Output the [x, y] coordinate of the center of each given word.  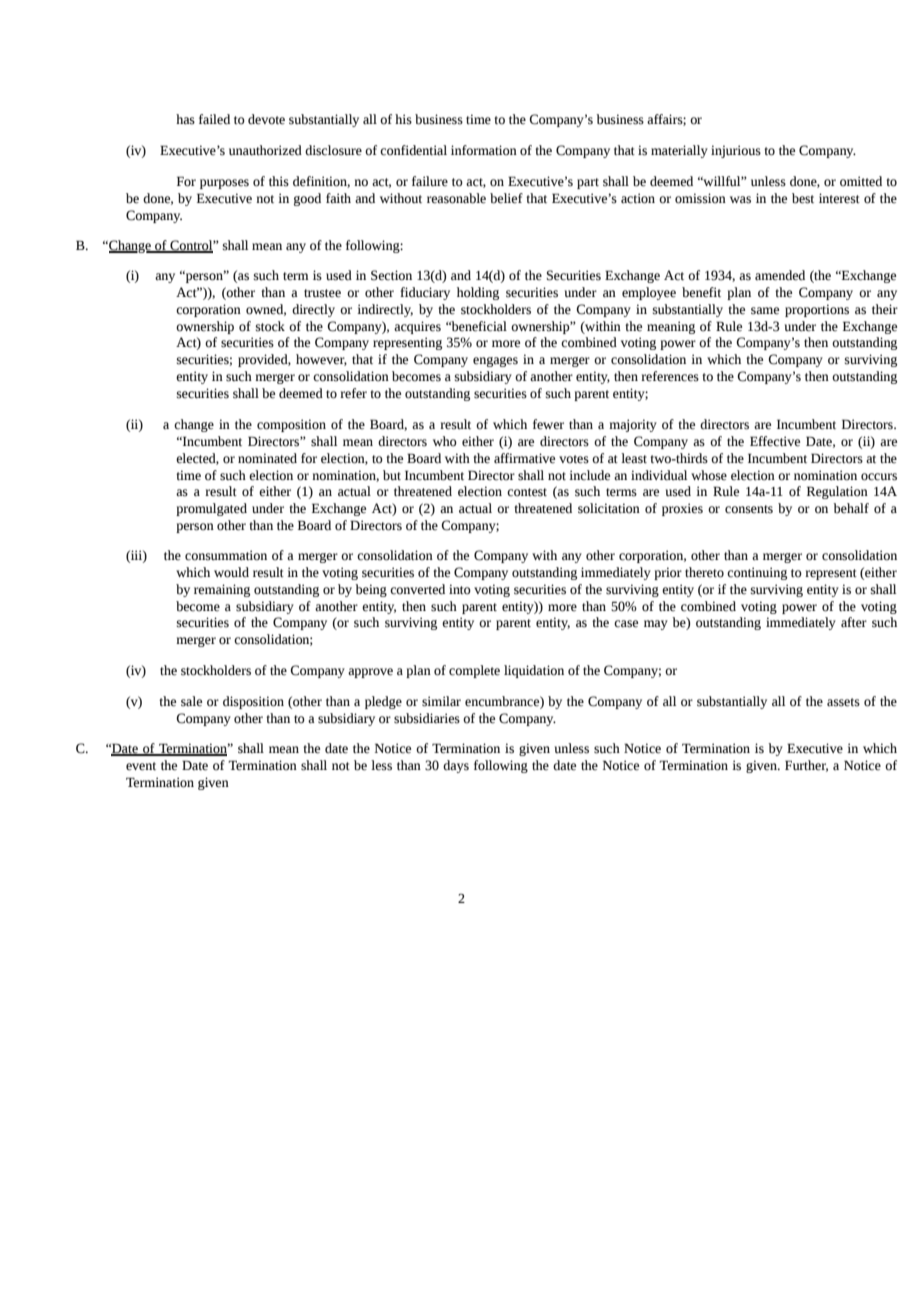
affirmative [524, 458]
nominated [267, 458]
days [456, 766]
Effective [775, 441]
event [141, 766]
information [484, 150]
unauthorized [265, 150]
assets [843, 702]
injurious [736, 151]
